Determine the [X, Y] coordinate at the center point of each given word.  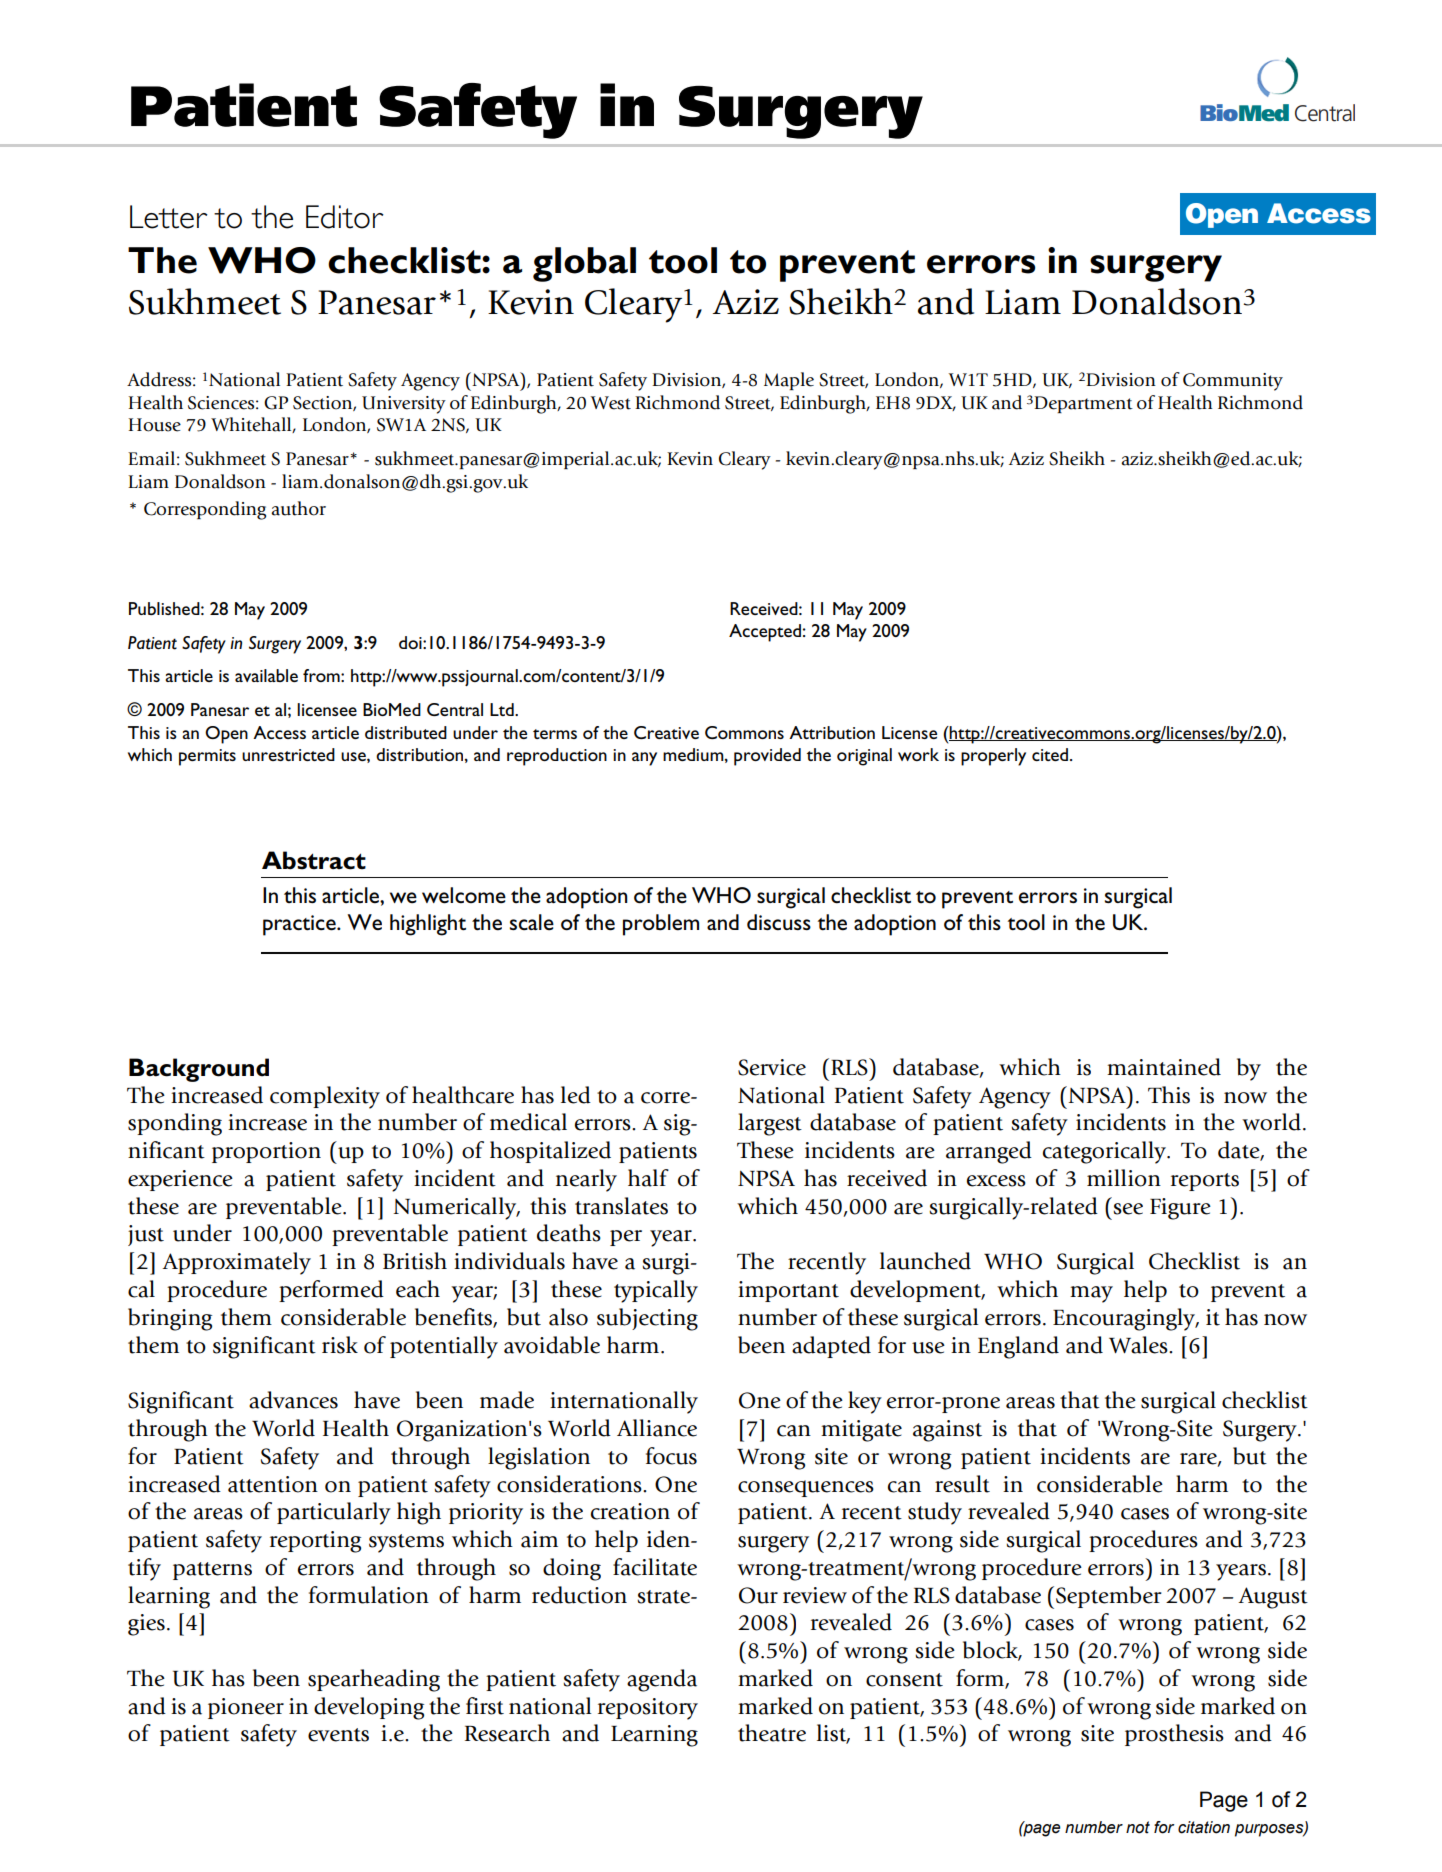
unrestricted [288, 754]
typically [656, 1291]
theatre [772, 1733]
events [338, 1735]
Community [1233, 382]
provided [767, 757]
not [1138, 1827]
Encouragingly [1125, 1319]
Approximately [236, 1263]
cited [1051, 754]
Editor [345, 217]
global [584, 264]
